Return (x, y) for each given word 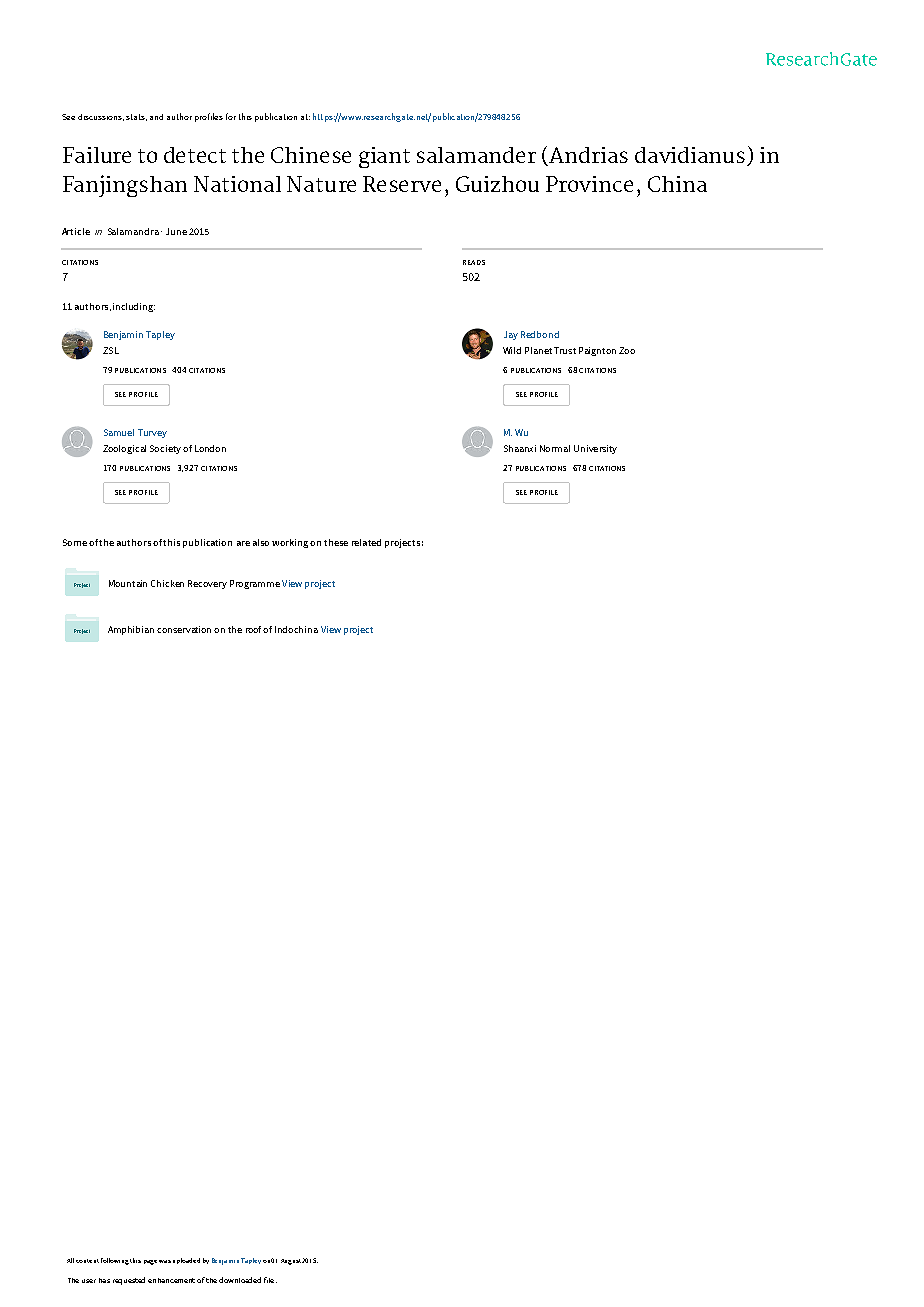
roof (255, 629)
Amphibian (131, 630)
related (366, 542)
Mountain (128, 583)
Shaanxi (520, 448)
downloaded (240, 1280)
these (336, 542)
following (115, 1261)
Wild (512, 350)
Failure (97, 155)
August (292, 1262)
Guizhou (497, 184)
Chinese (311, 155)
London (210, 448)
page (150, 1262)
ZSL (111, 350)
